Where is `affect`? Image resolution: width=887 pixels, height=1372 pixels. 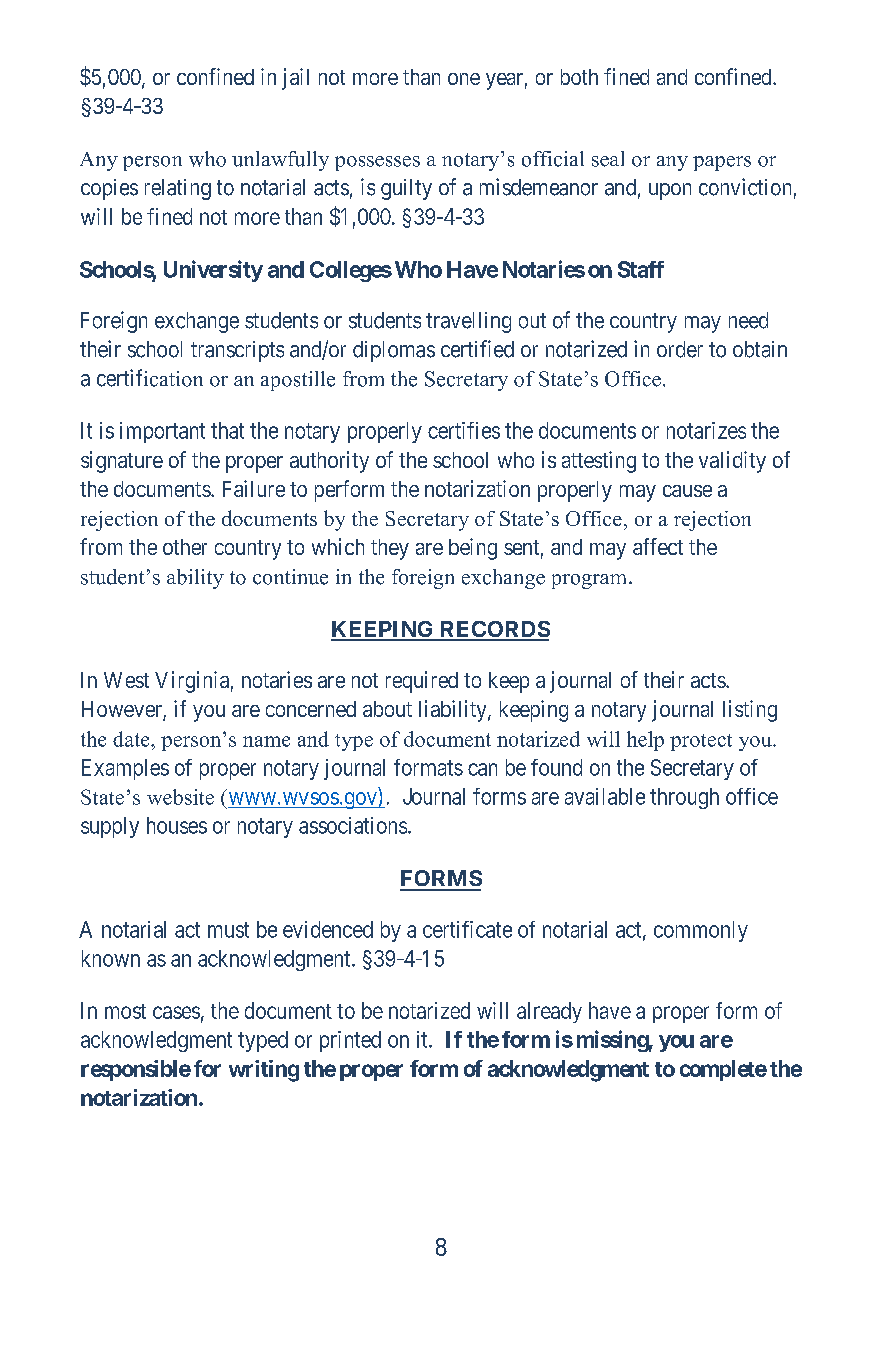
affect is located at coordinates (658, 546).
